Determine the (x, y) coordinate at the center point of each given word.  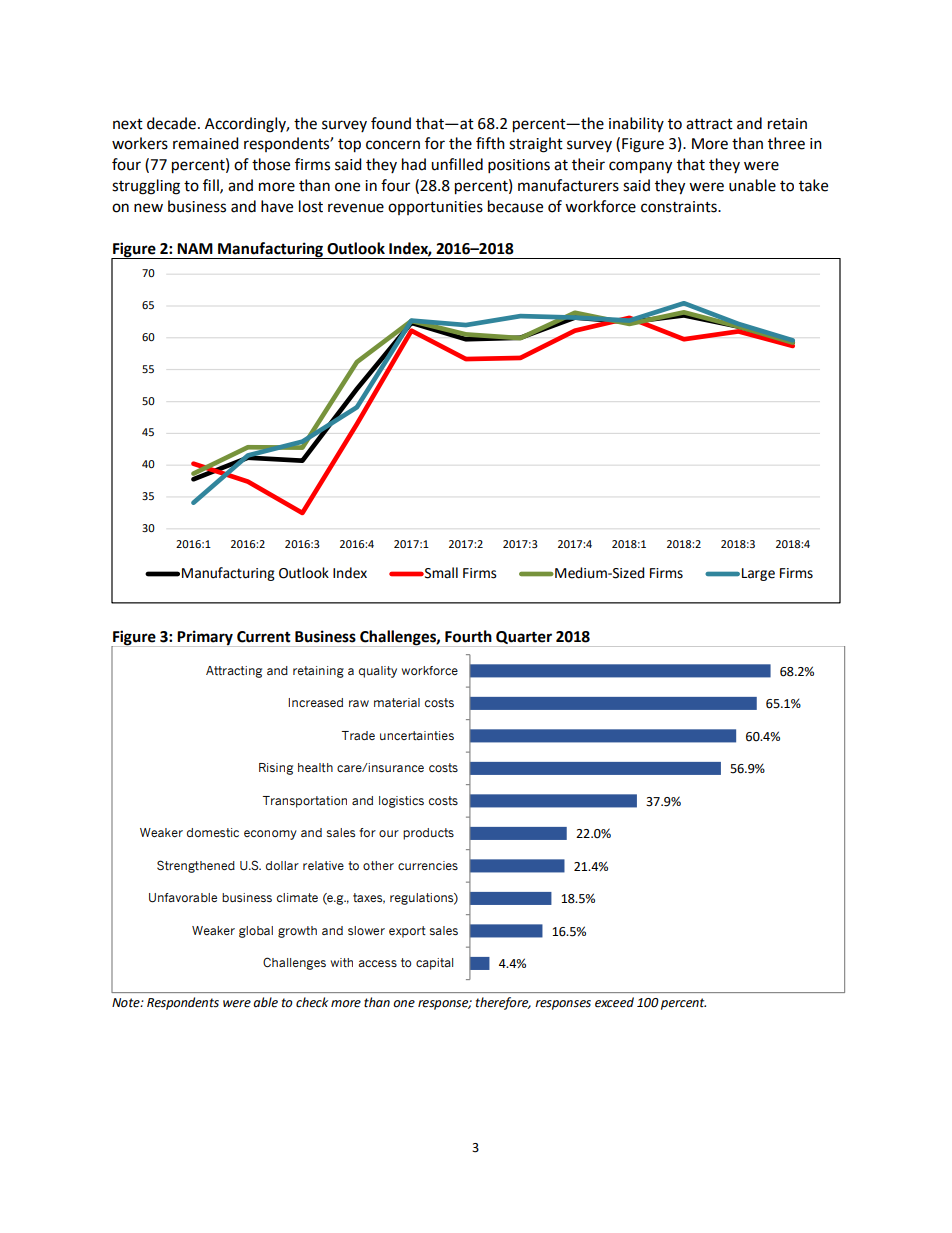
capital (434, 964)
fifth (490, 143)
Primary (205, 638)
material (397, 702)
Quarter (524, 637)
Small (440, 573)
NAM (195, 248)
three (786, 143)
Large (758, 574)
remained (206, 143)
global (256, 932)
